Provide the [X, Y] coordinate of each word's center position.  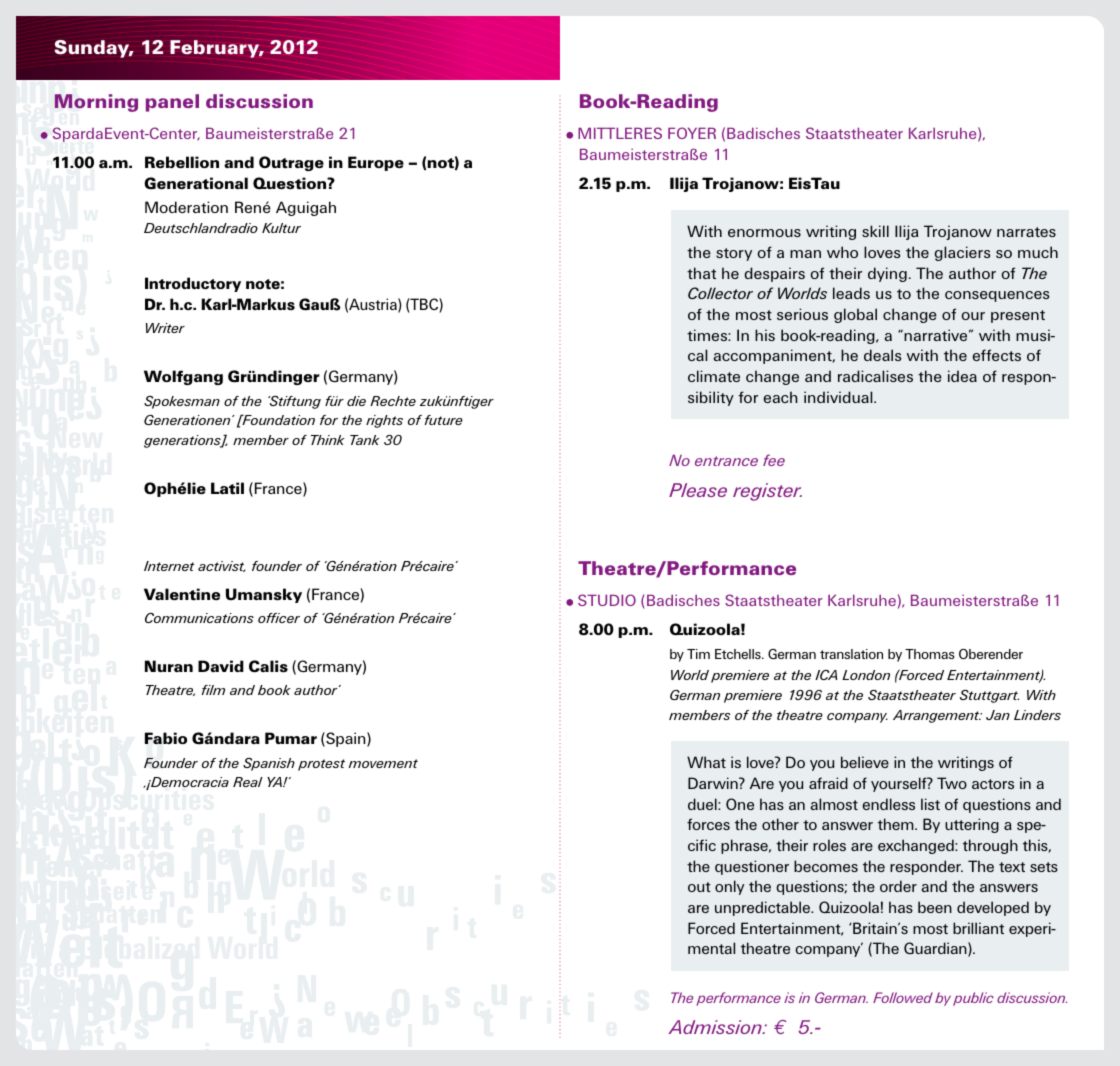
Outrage [291, 163]
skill [875, 231]
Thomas [930, 654]
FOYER [692, 133]
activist [222, 566]
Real [248, 782]
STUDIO [607, 600]
